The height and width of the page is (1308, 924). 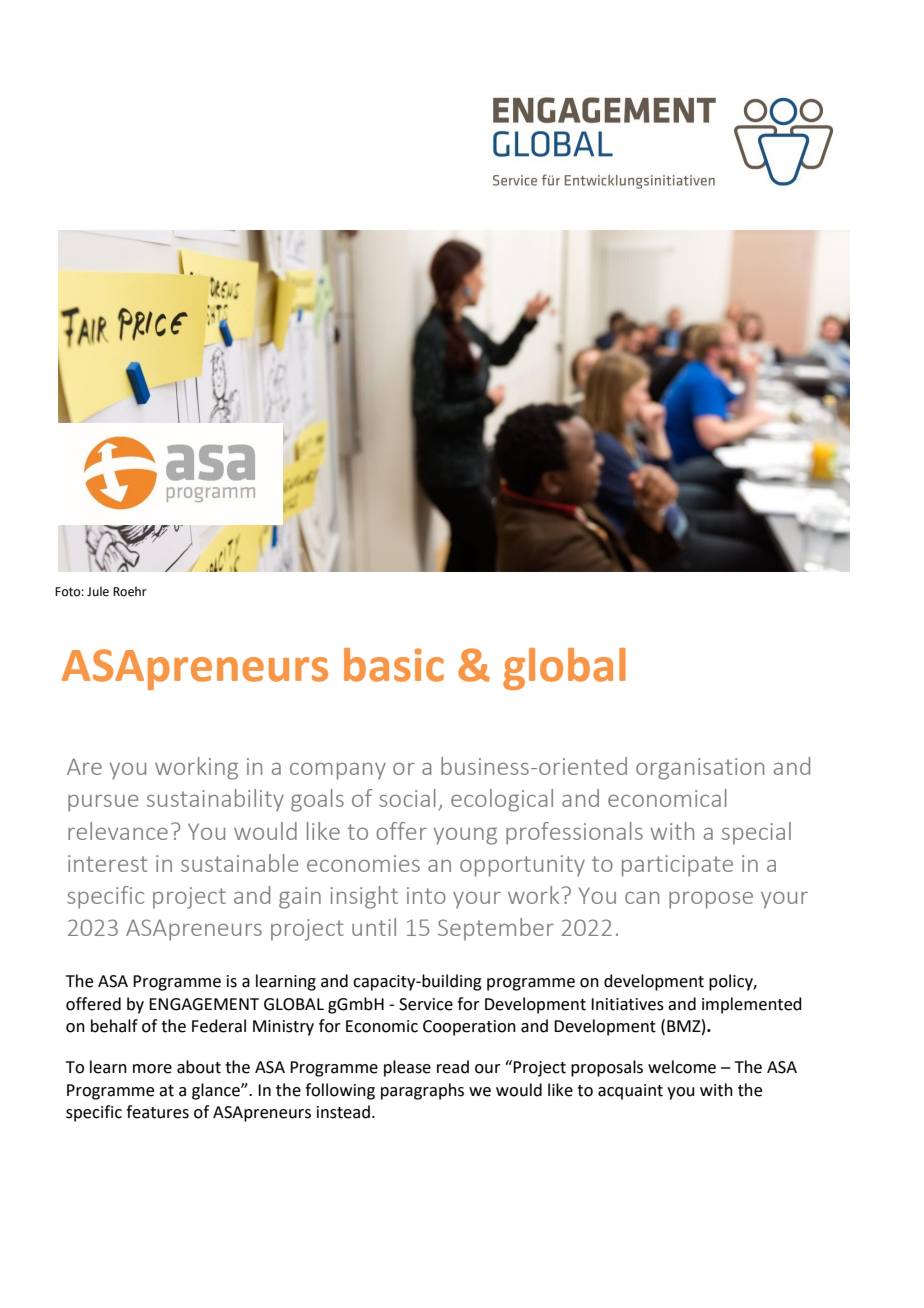 What do you see at coordinates (465, 836) in the page?
I see `young` at bounding box center [465, 836].
